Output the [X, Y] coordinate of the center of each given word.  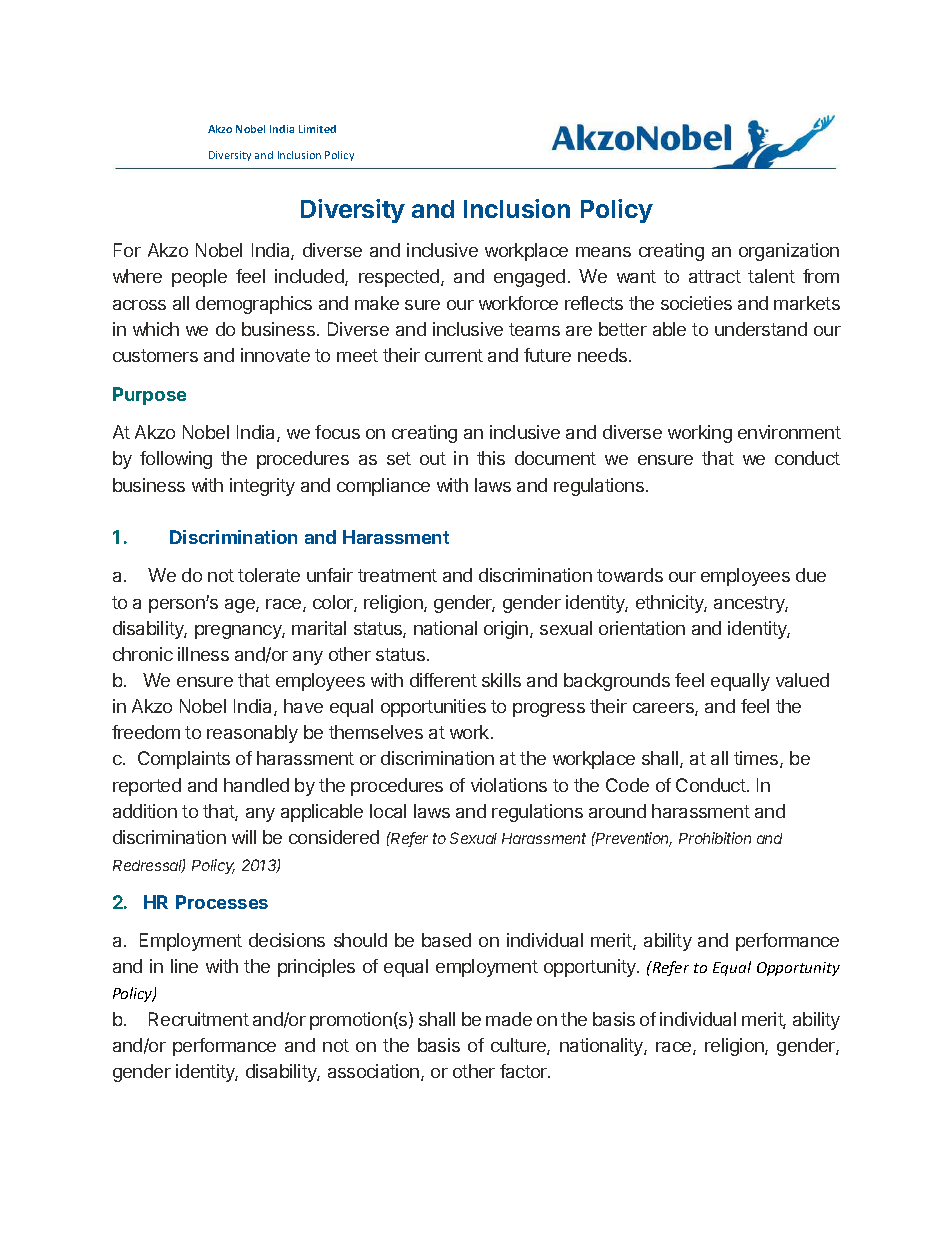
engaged [529, 278]
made [509, 1019]
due [811, 575]
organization [789, 252]
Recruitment [199, 1019]
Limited [317, 129]
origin [507, 630]
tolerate [269, 575]
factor [525, 1071]
